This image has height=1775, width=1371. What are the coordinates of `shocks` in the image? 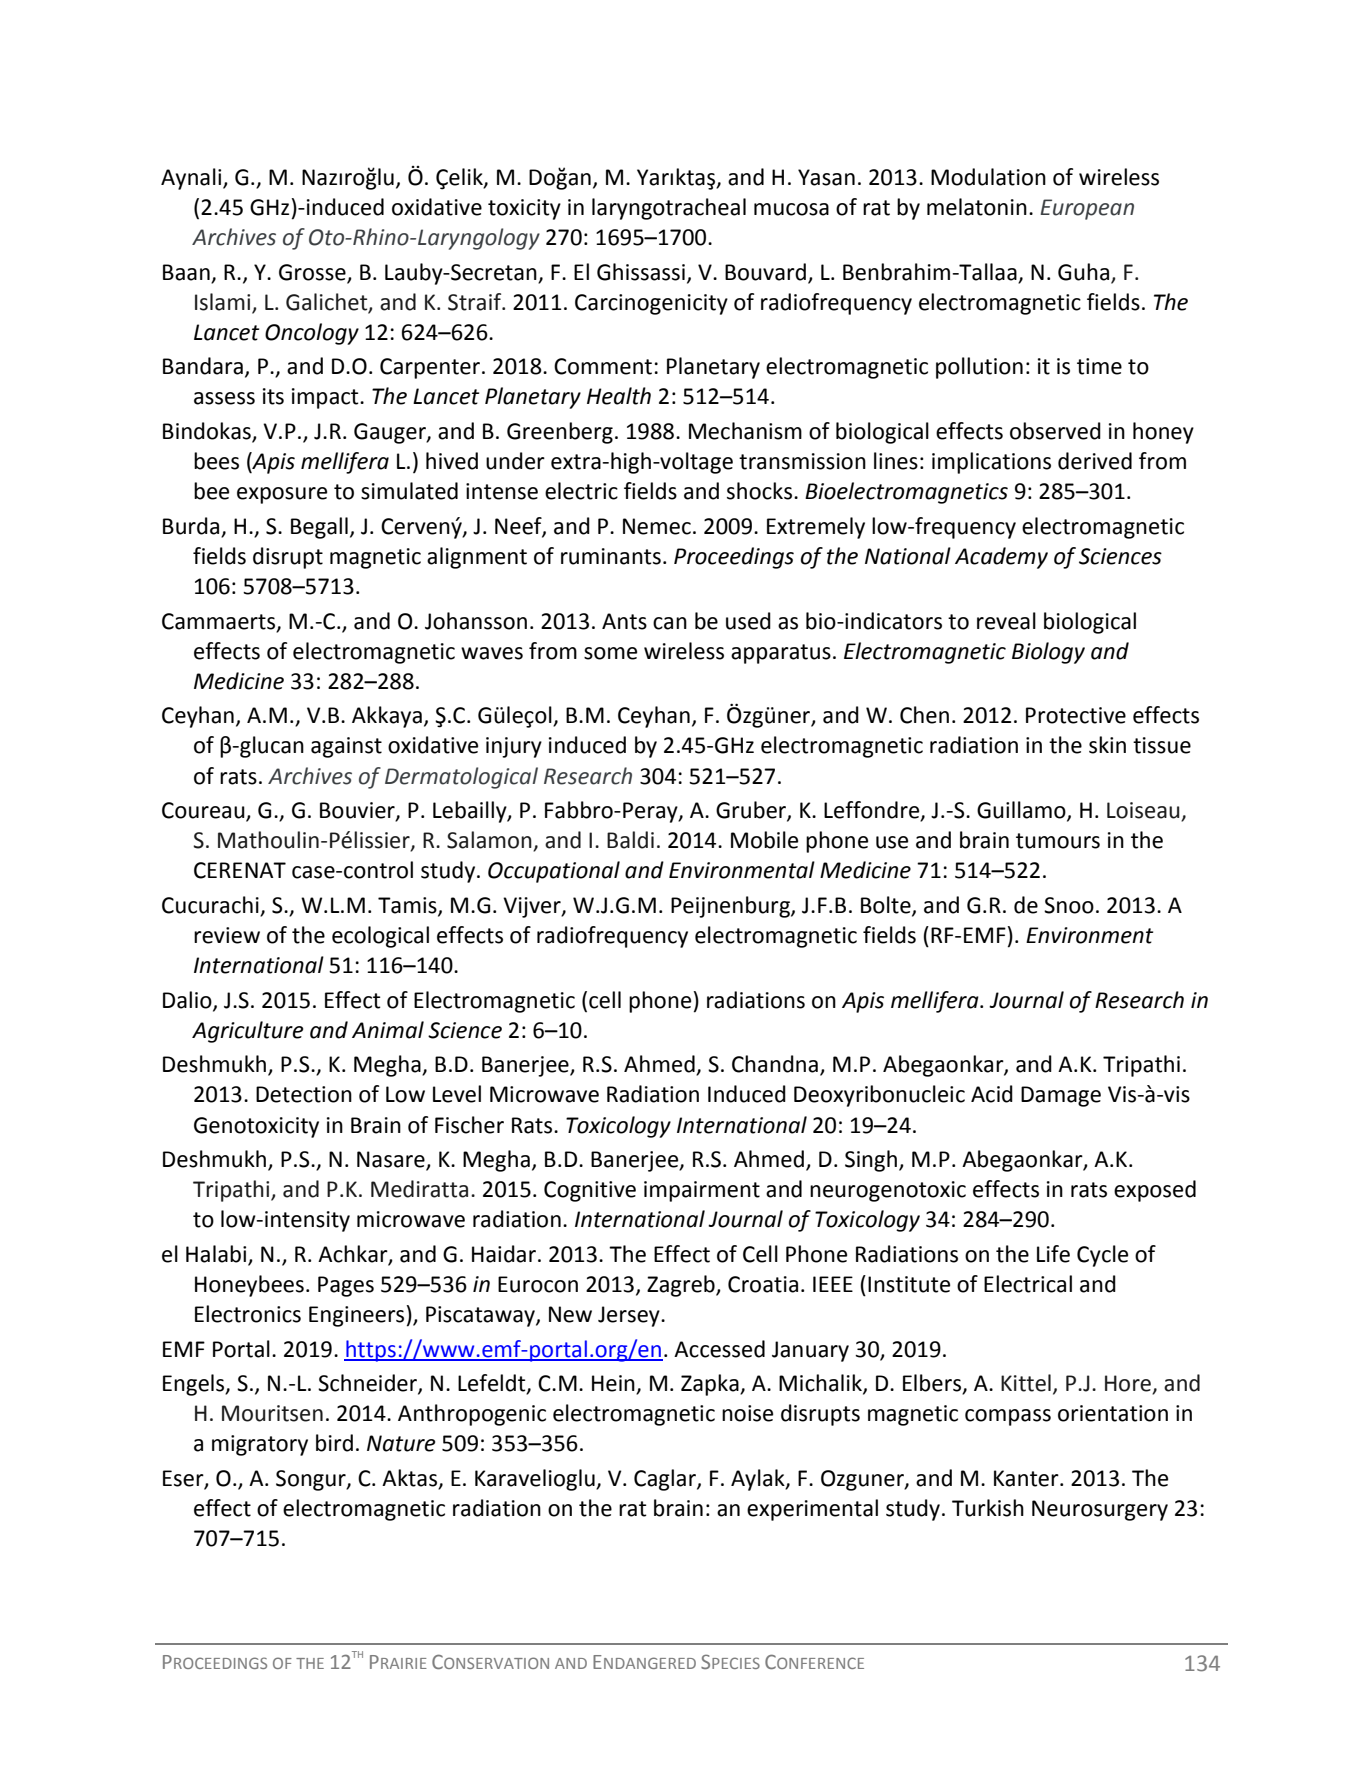 It's located at (761, 491).
